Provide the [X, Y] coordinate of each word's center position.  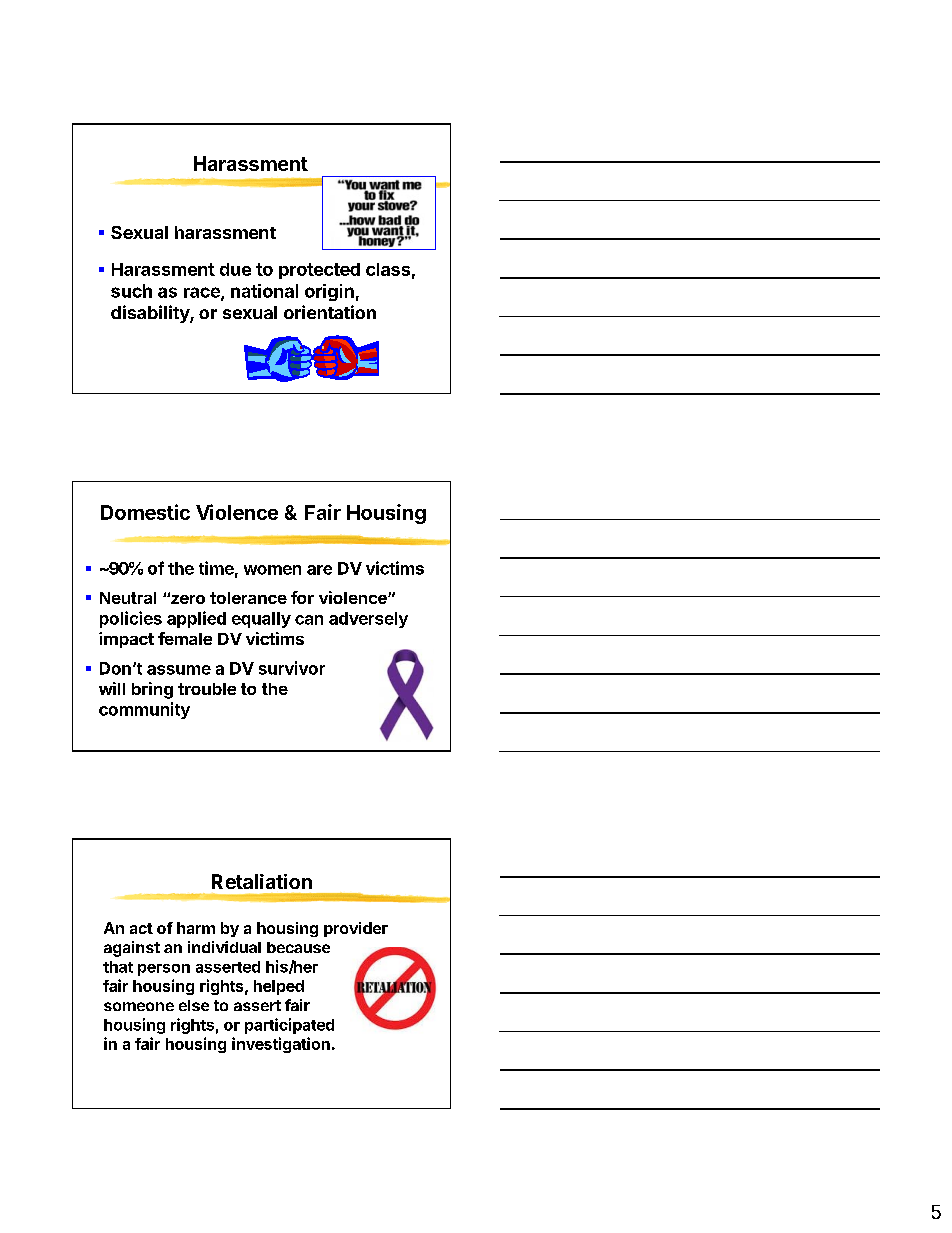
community [144, 710]
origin [329, 292]
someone [139, 1006]
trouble [207, 689]
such [131, 291]
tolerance [248, 598]
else [194, 1005]
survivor [292, 668]
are [319, 570]
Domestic [145, 512]
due [235, 269]
